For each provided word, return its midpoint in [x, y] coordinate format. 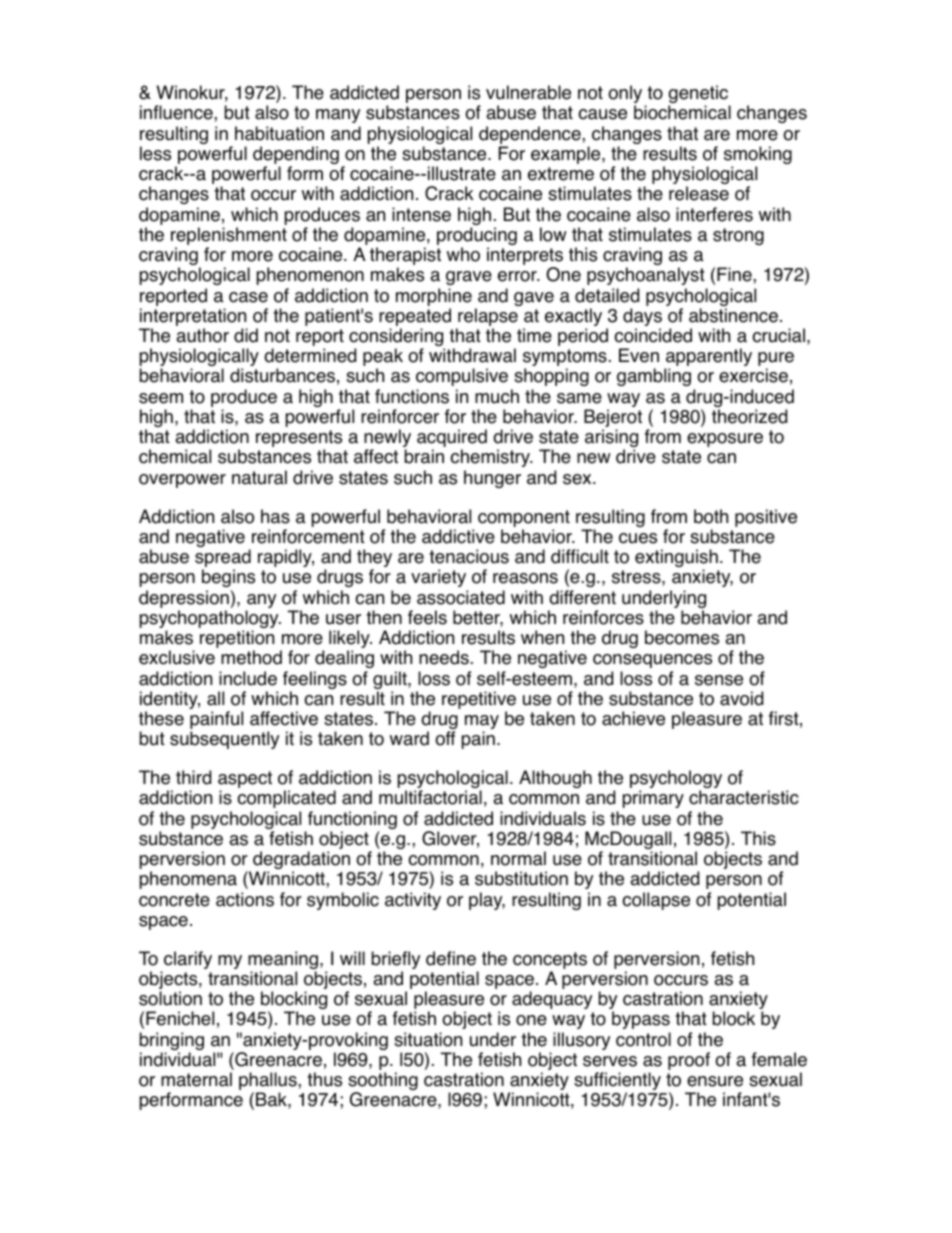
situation [428, 1039]
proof [689, 1061]
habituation [279, 133]
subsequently [224, 740]
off [445, 738]
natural [259, 477]
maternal [196, 1079]
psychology [676, 780]
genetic [699, 95]
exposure [725, 440]
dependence [531, 135]
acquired [452, 439]
